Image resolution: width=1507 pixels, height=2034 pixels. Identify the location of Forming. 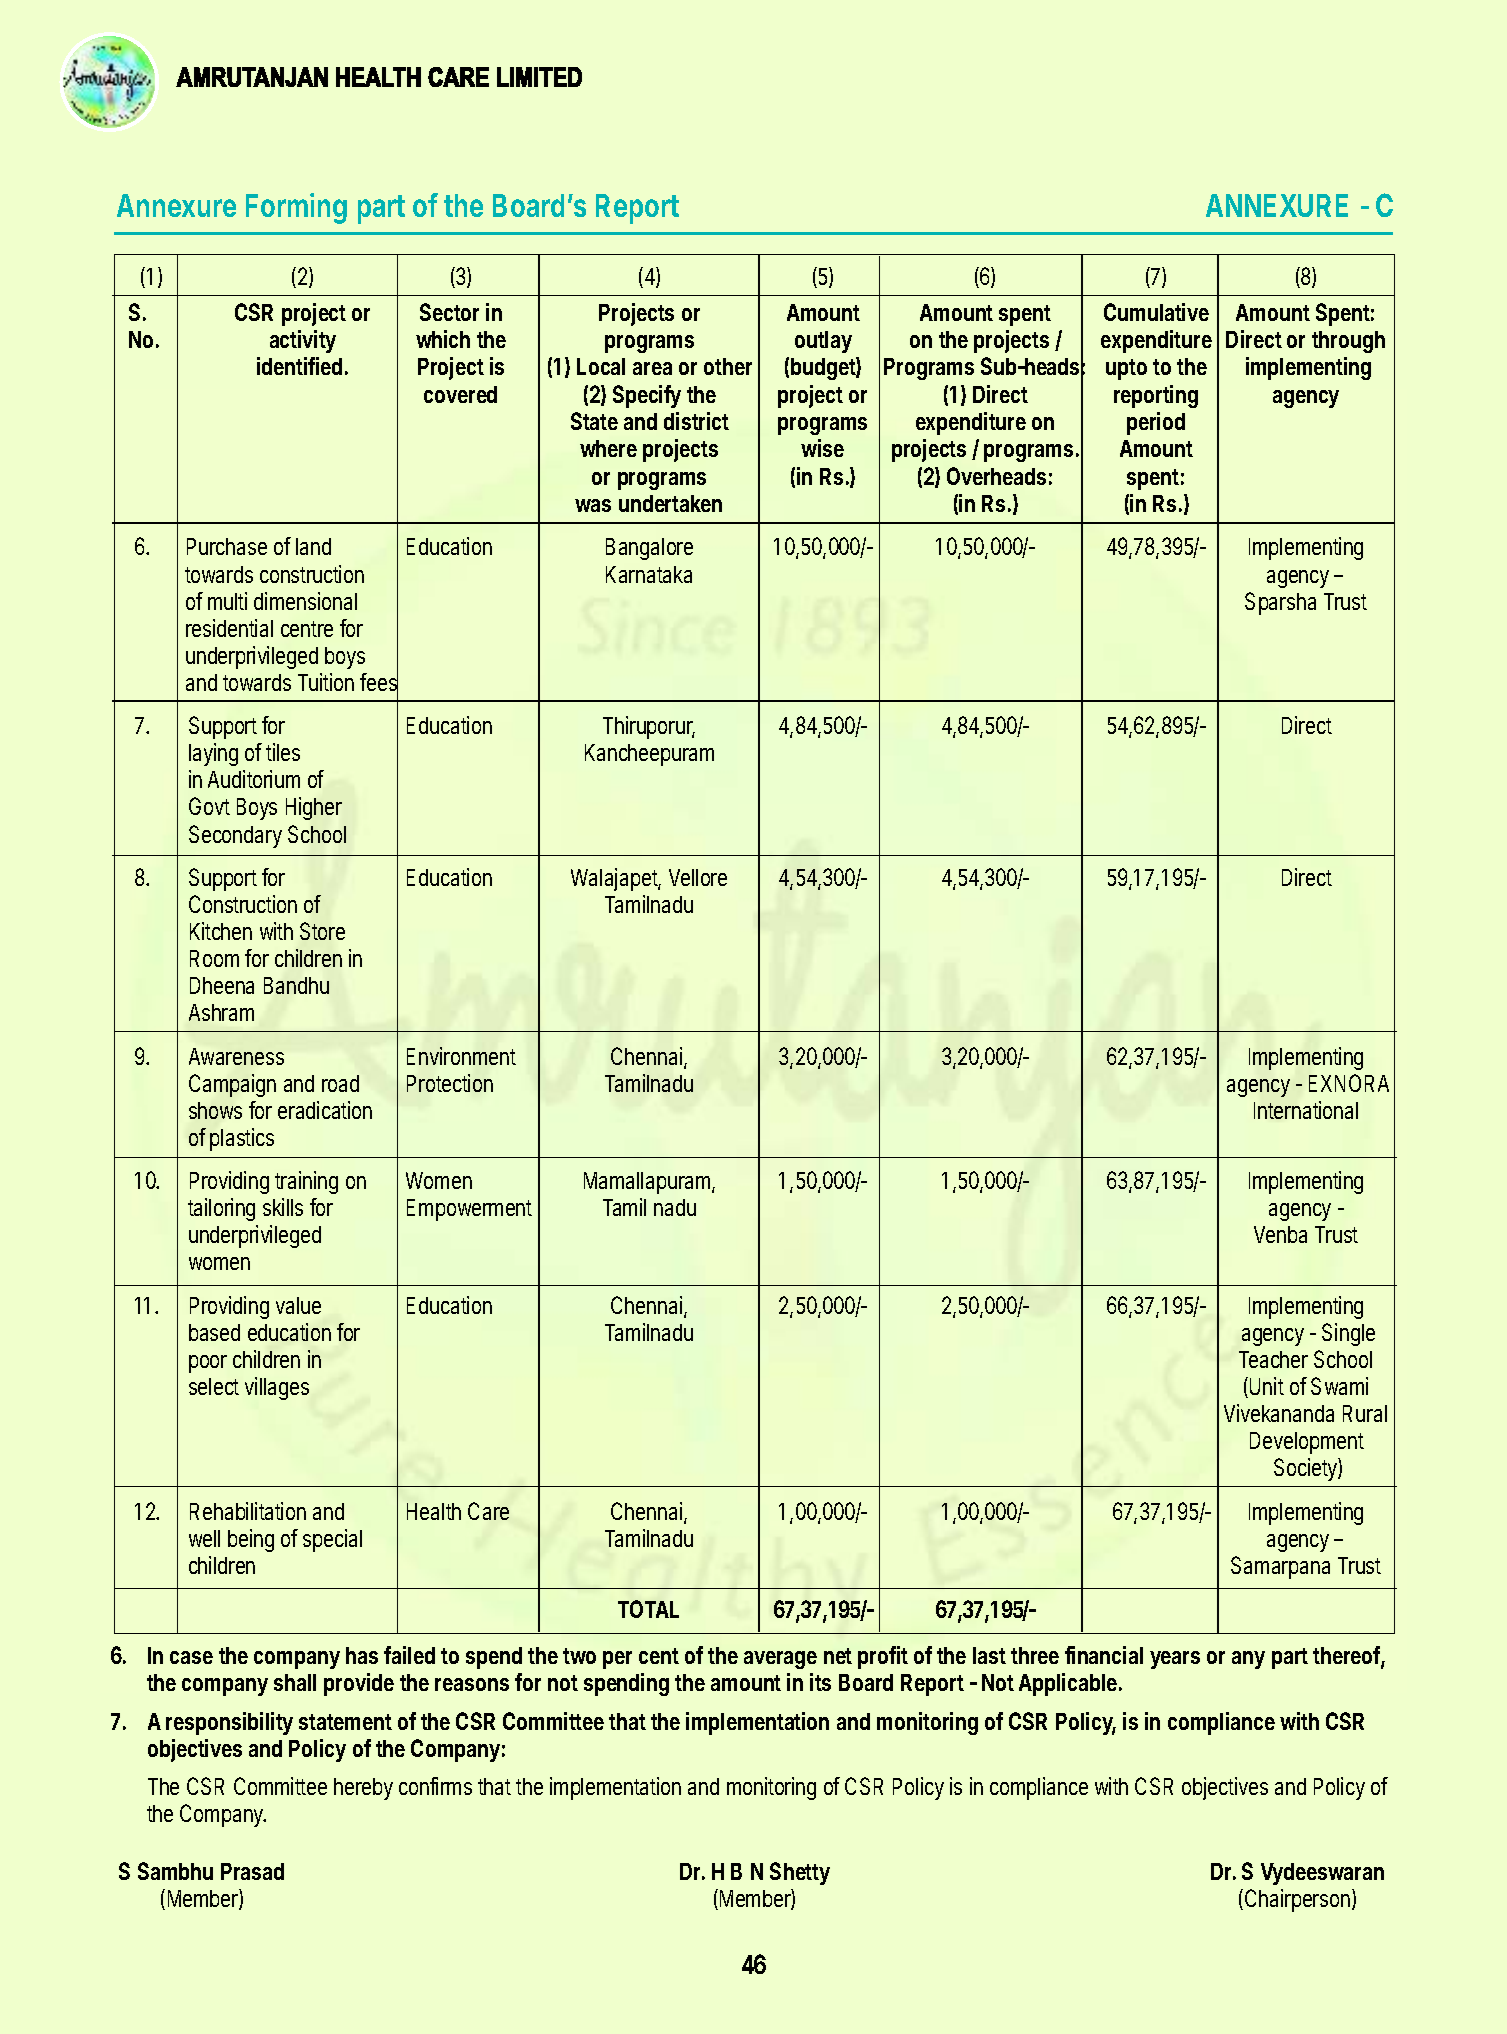
(296, 208).
